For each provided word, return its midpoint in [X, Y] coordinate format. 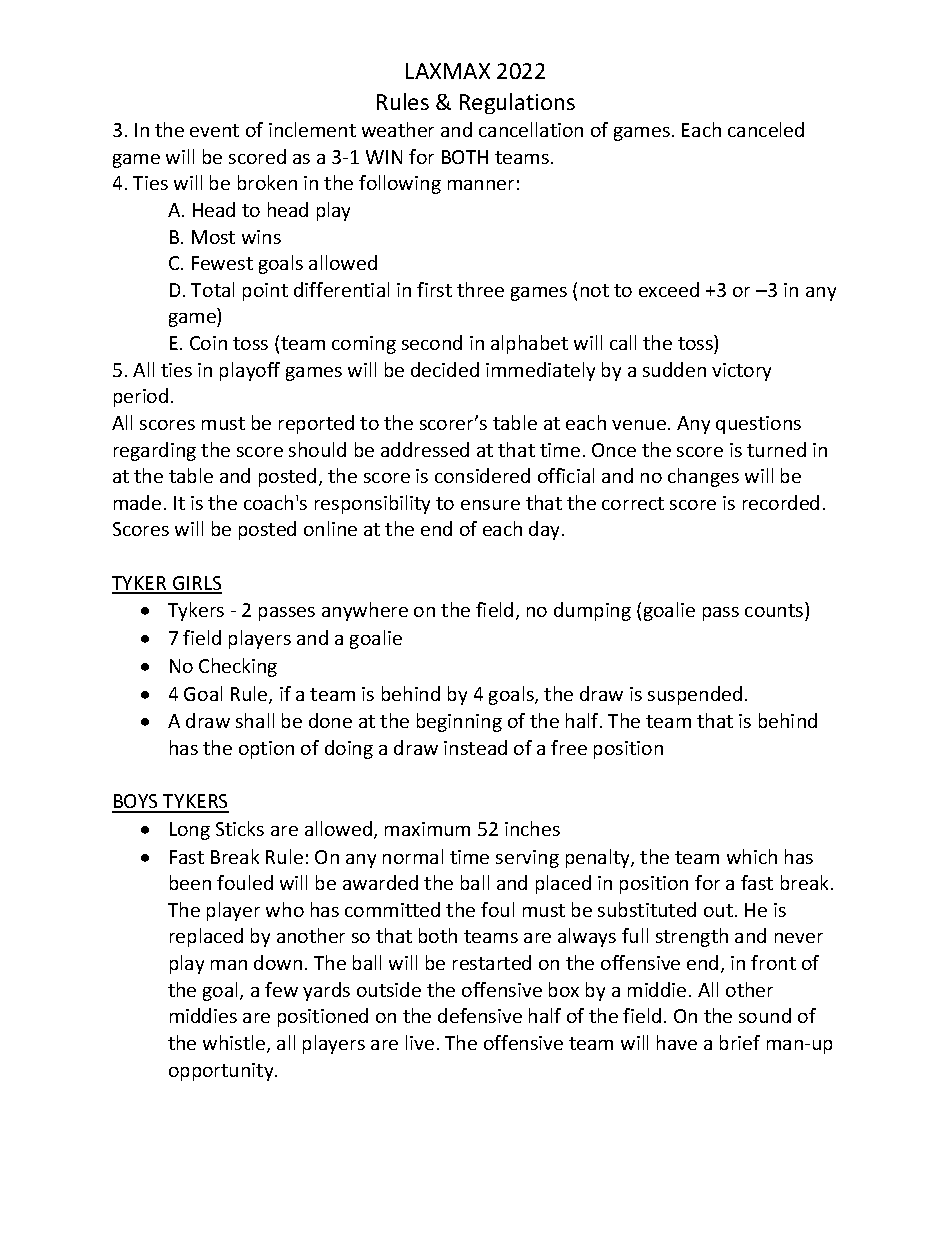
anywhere [365, 611]
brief [740, 1042]
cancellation [531, 129]
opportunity [222, 1072]
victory [741, 372]
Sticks [240, 828]
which [752, 856]
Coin [208, 343]
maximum [427, 829]
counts [775, 612]
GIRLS [196, 584]
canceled [766, 129]
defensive [480, 1015]
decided [445, 369]
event [214, 130]
